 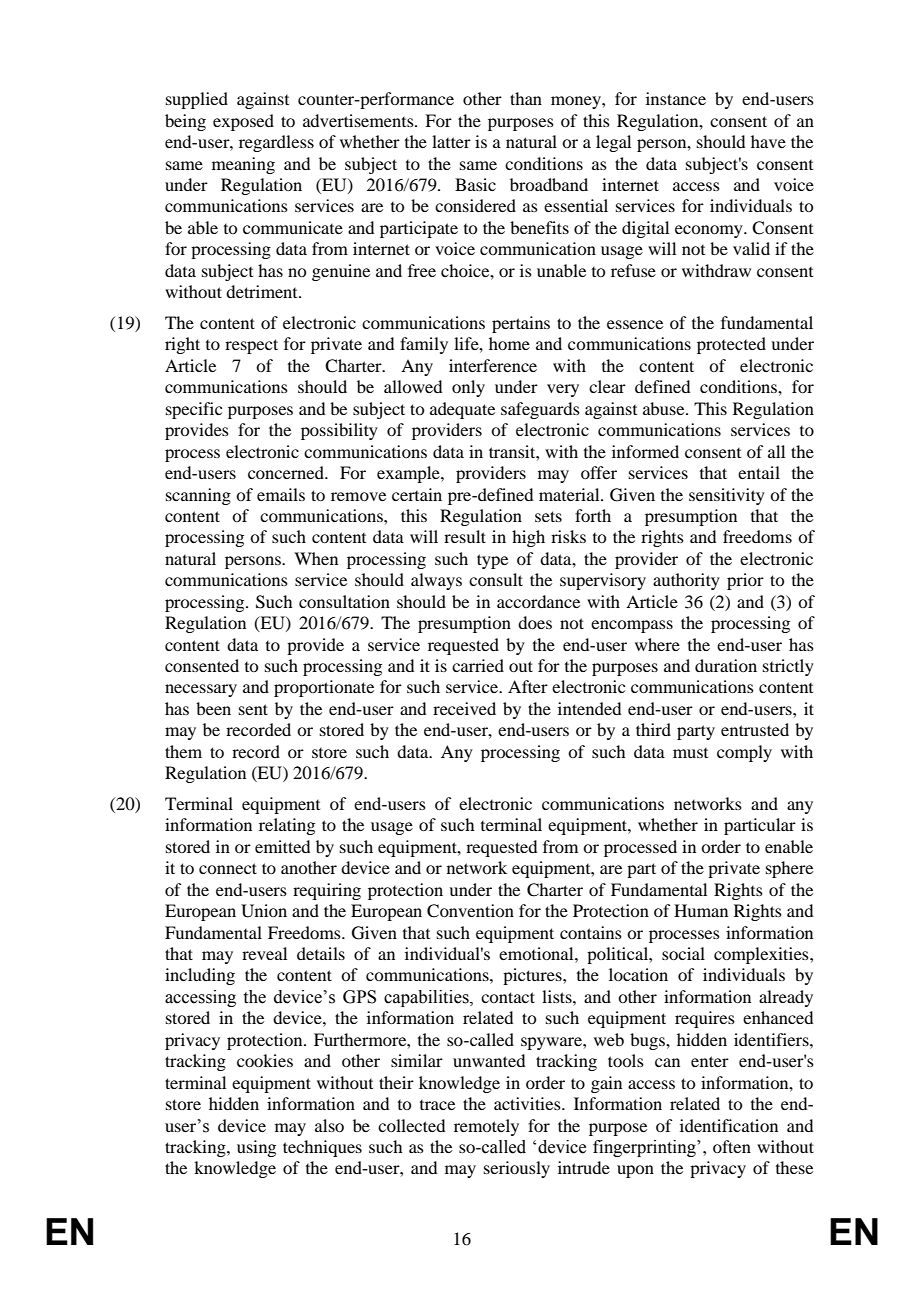 I want to click on duration, so click(x=726, y=665).
